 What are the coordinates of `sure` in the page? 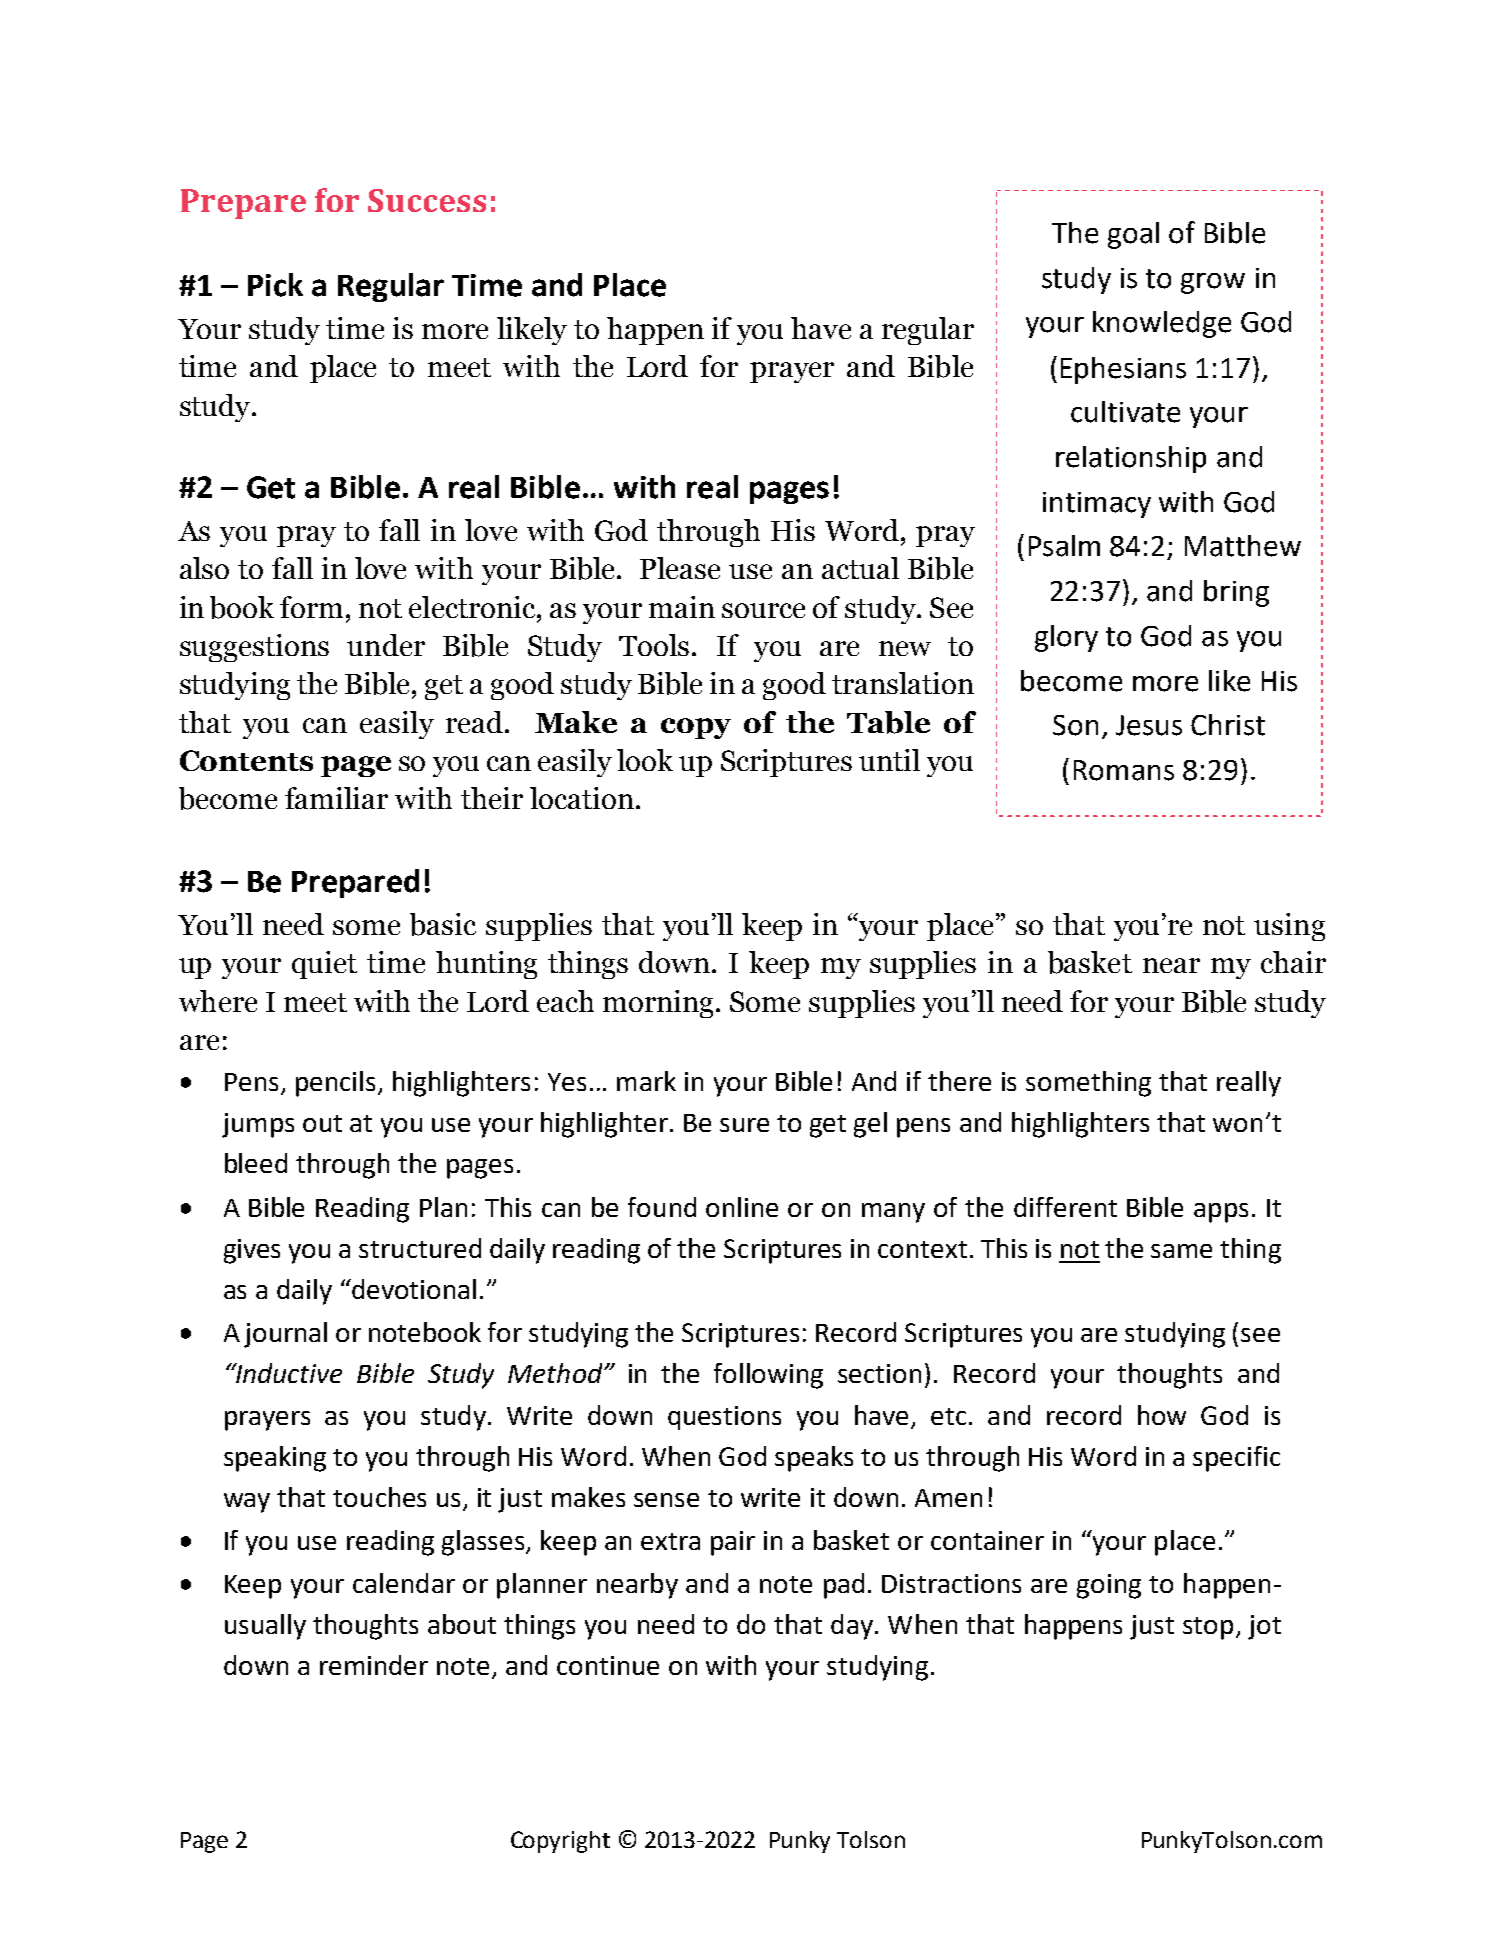 It's located at (744, 1125).
